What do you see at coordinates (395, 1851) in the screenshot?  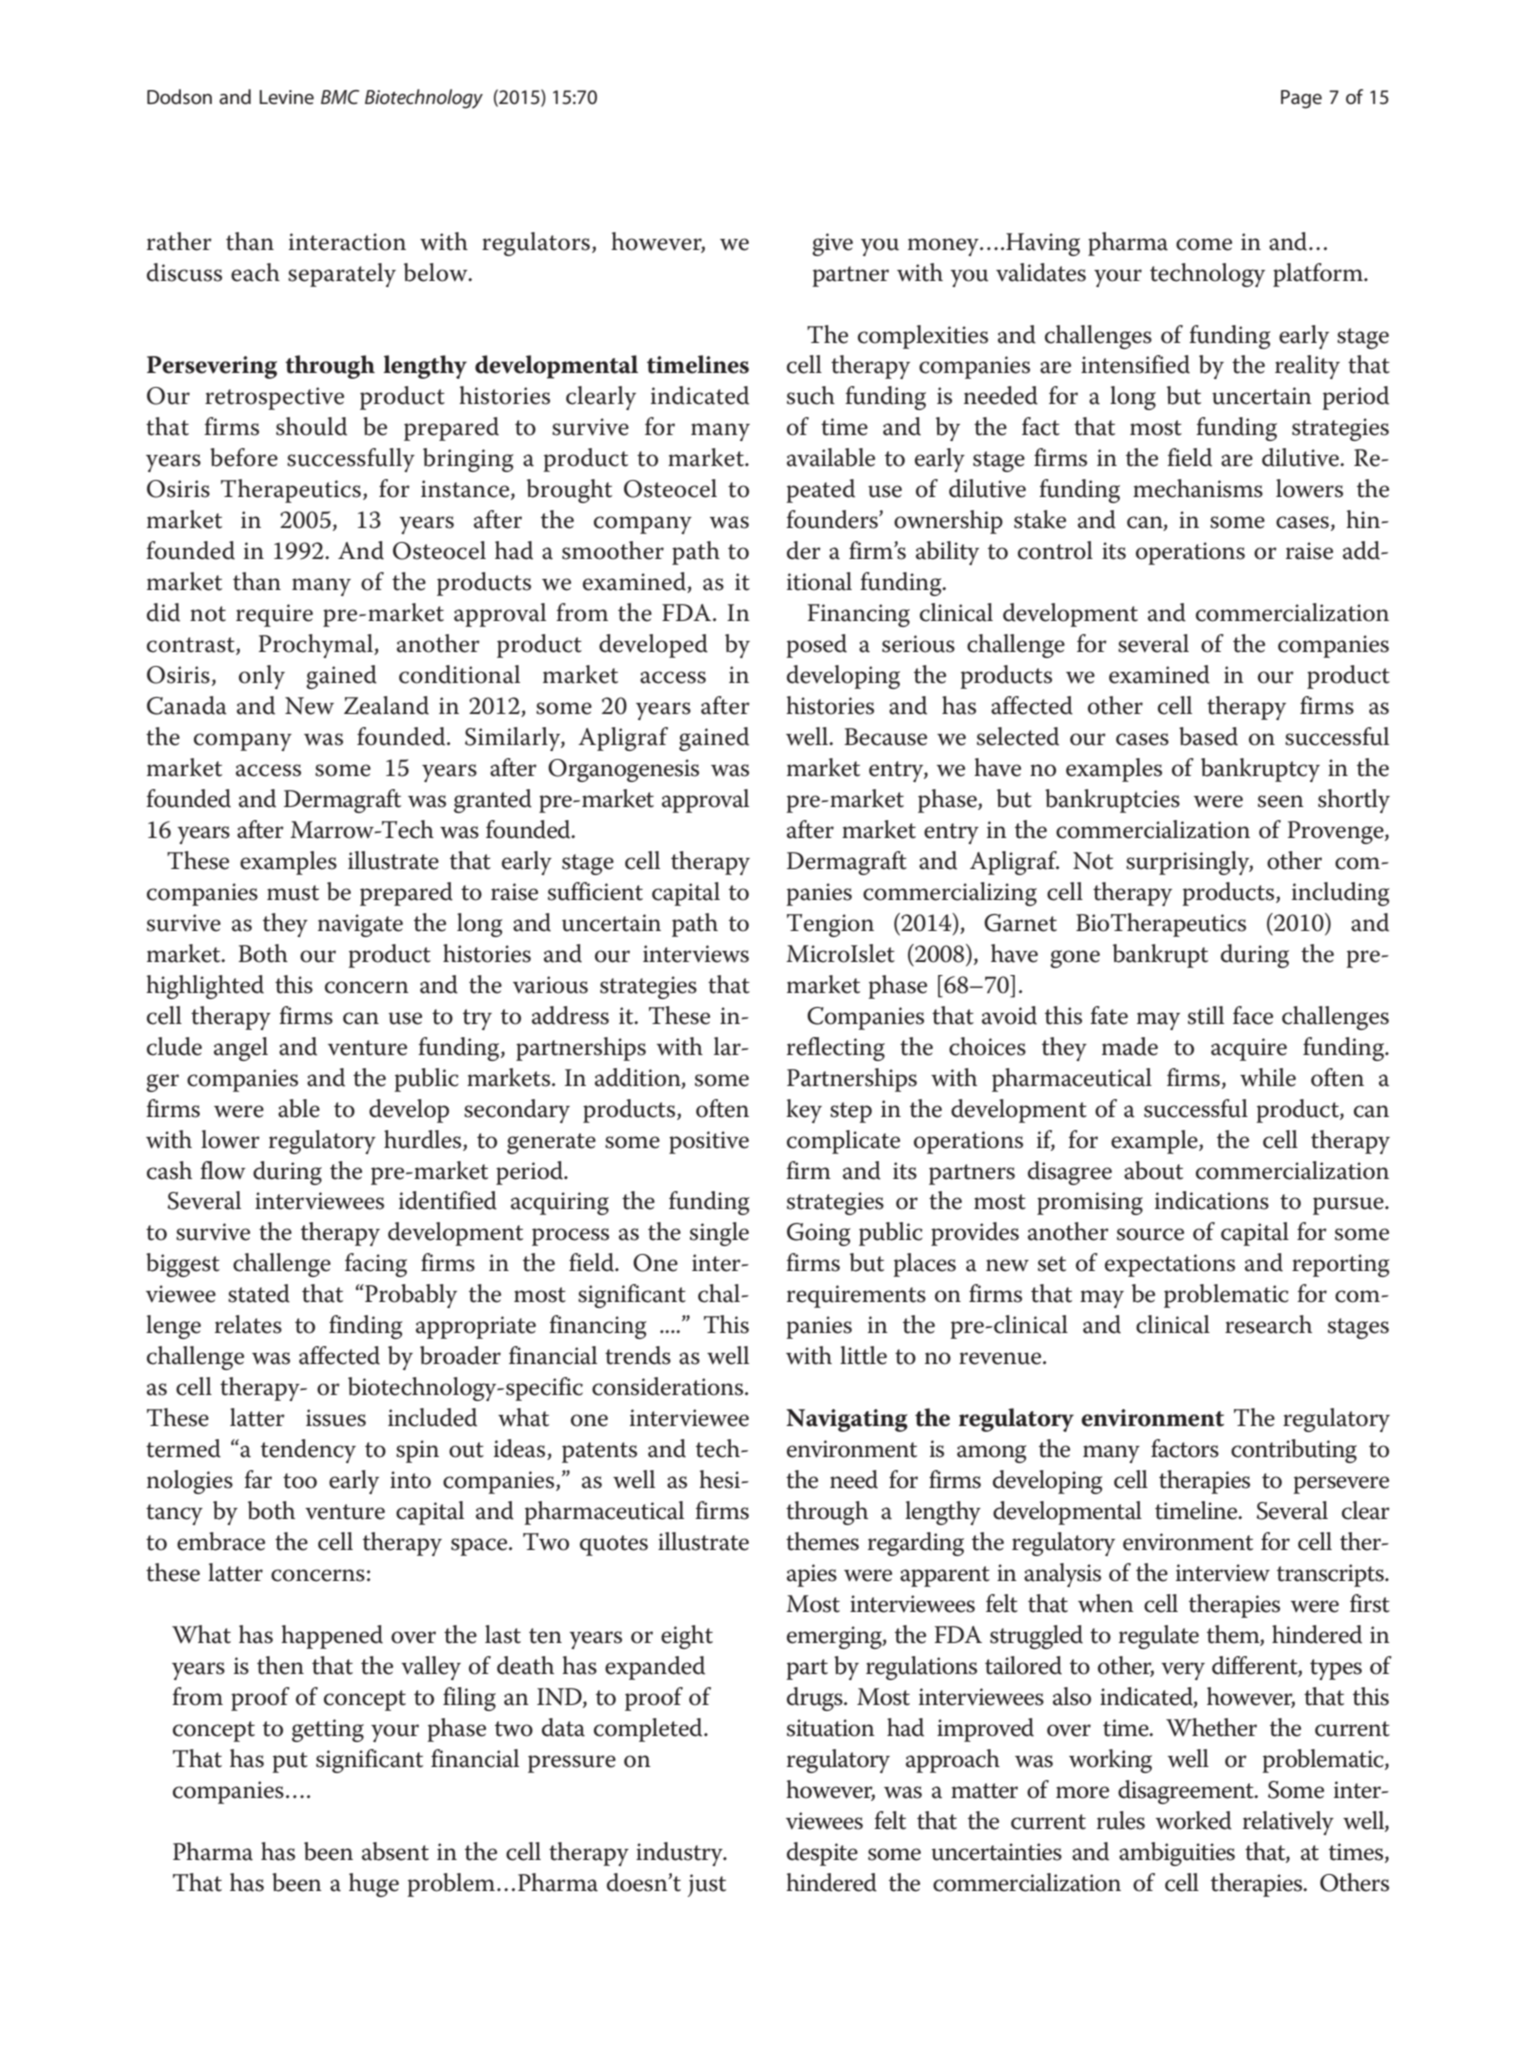 I see `absent` at bounding box center [395, 1851].
